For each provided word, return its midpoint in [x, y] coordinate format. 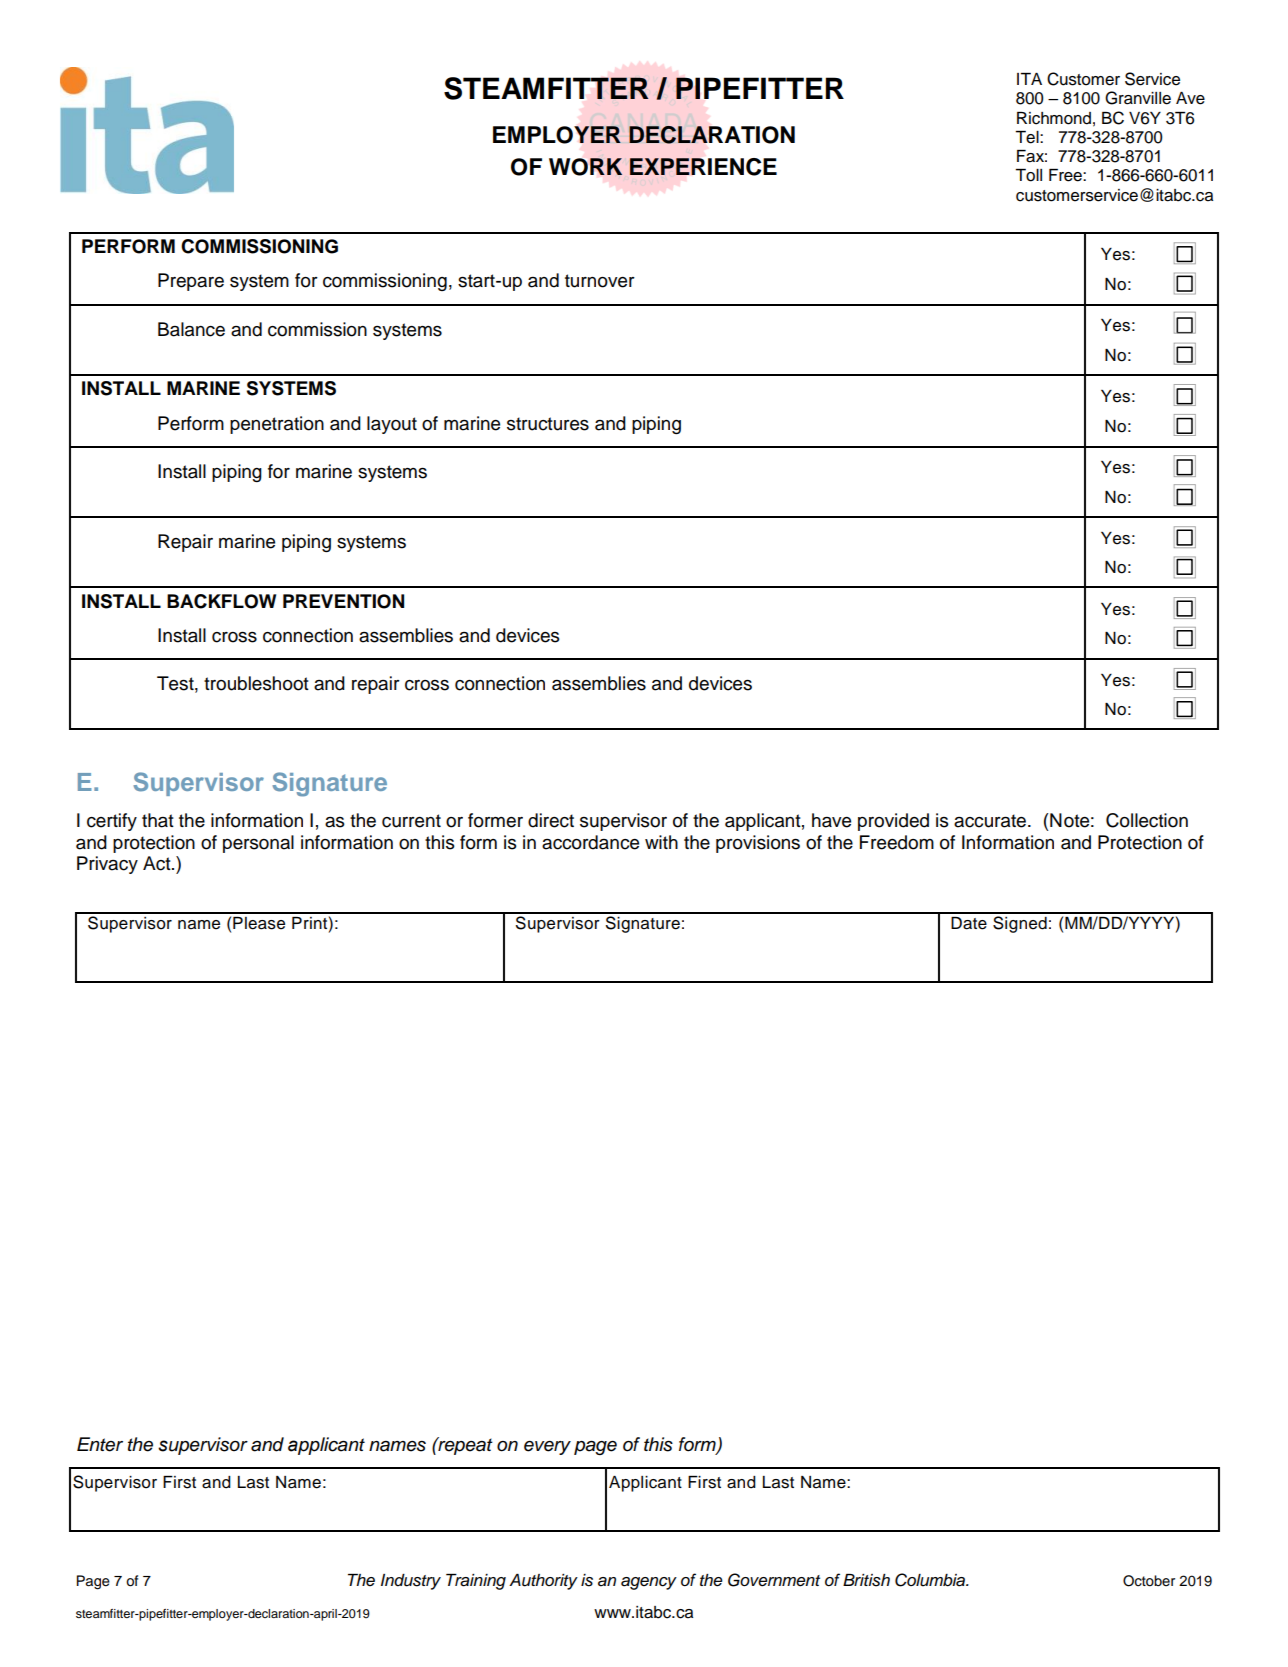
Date [969, 923]
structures [548, 424]
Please [259, 923]
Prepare [191, 282]
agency [649, 1583]
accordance [590, 842]
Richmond [1054, 118]
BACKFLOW [221, 601]
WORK [585, 167]
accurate [990, 821]
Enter [100, 1444]
